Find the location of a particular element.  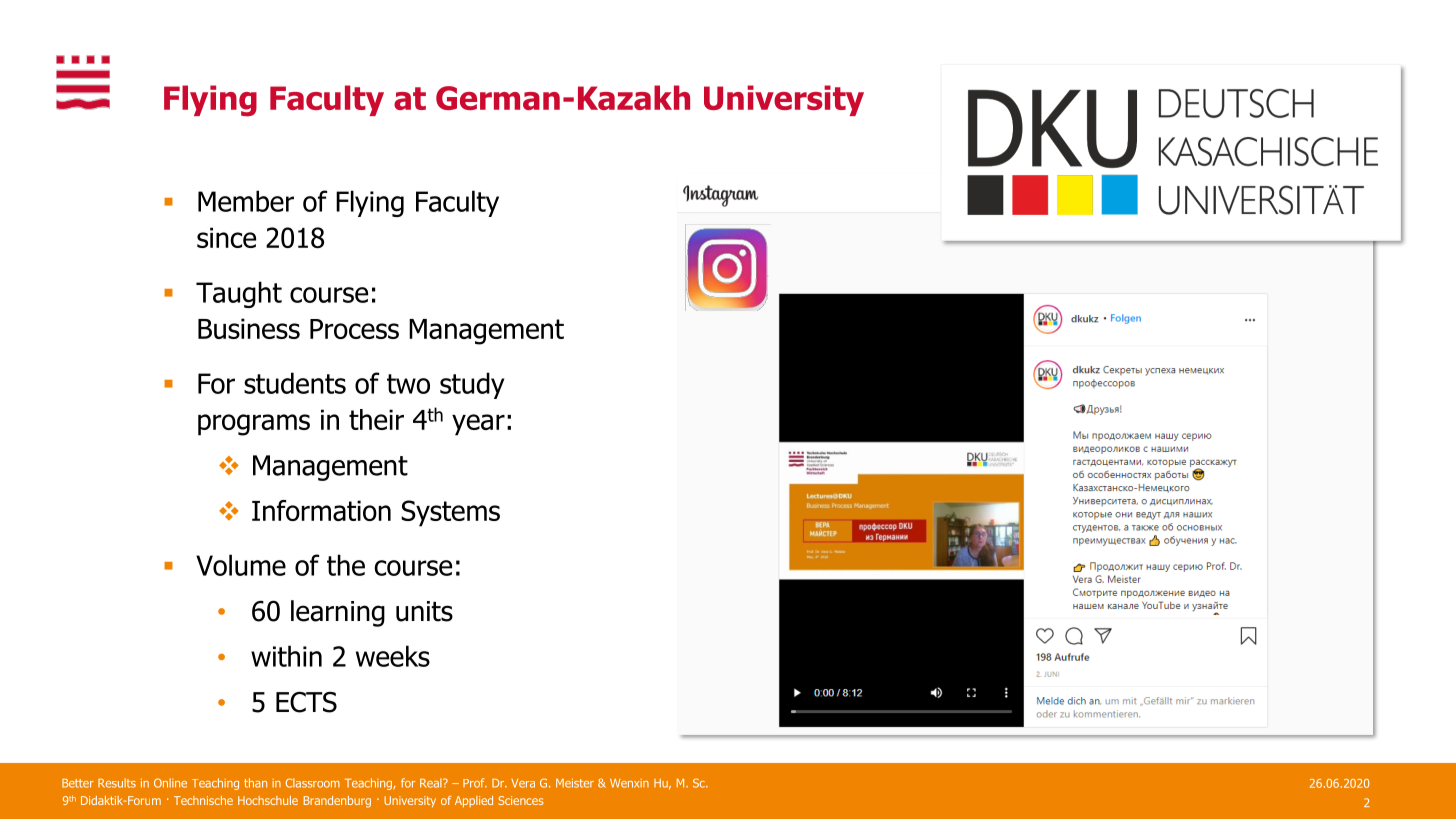

Member is located at coordinates (246, 201).
